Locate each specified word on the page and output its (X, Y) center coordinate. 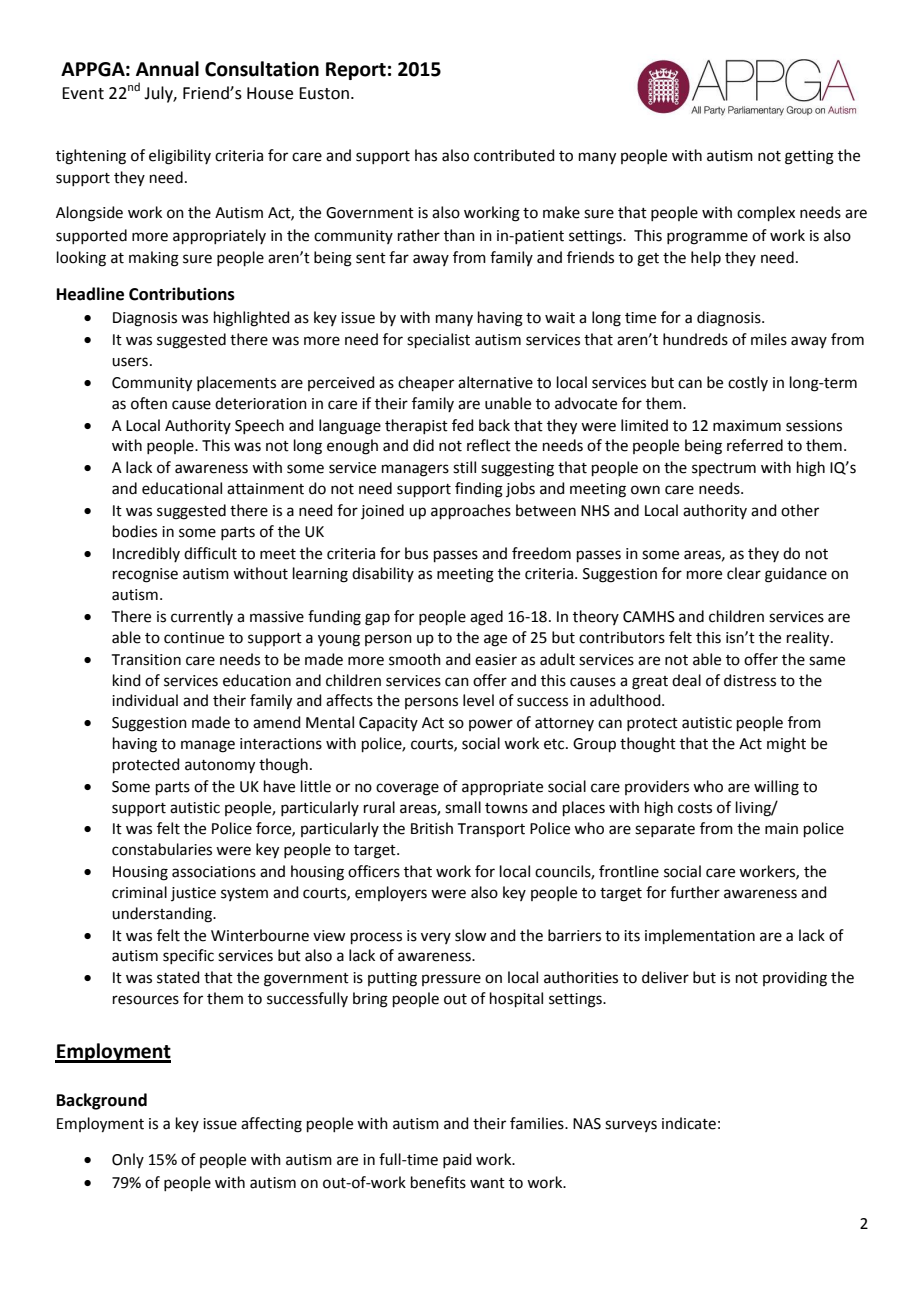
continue (194, 638)
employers (391, 894)
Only (128, 1160)
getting (809, 157)
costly (748, 383)
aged (486, 618)
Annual (167, 69)
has (426, 155)
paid (457, 1160)
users (130, 362)
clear (744, 573)
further (695, 892)
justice (193, 894)
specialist (438, 340)
